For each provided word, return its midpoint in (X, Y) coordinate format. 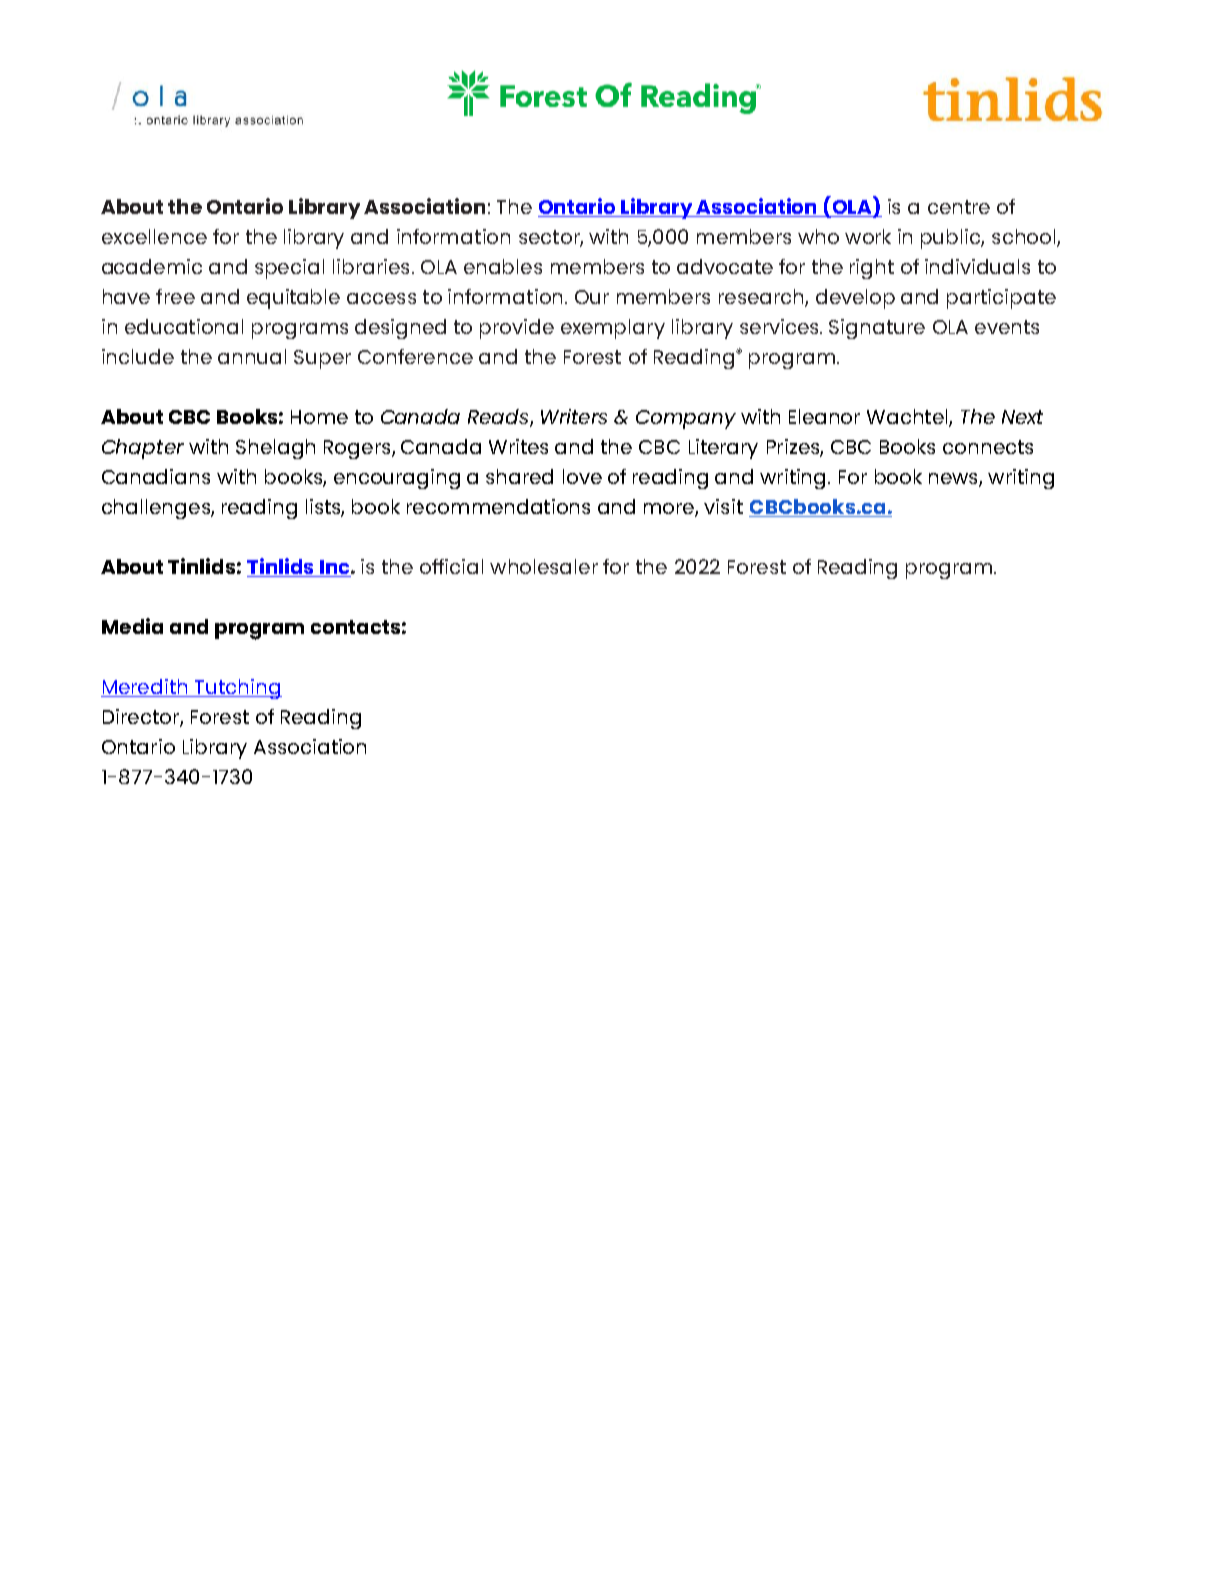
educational (184, 326)
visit (723, 506)
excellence (154, 236)
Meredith (145, 688)
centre (959, 207)
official (451, 566)
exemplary (613, 329)
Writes (518, 446)
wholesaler (544, 566)
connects (988, 447)
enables (503, 266)
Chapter (143, 449)
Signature (877, 329)
